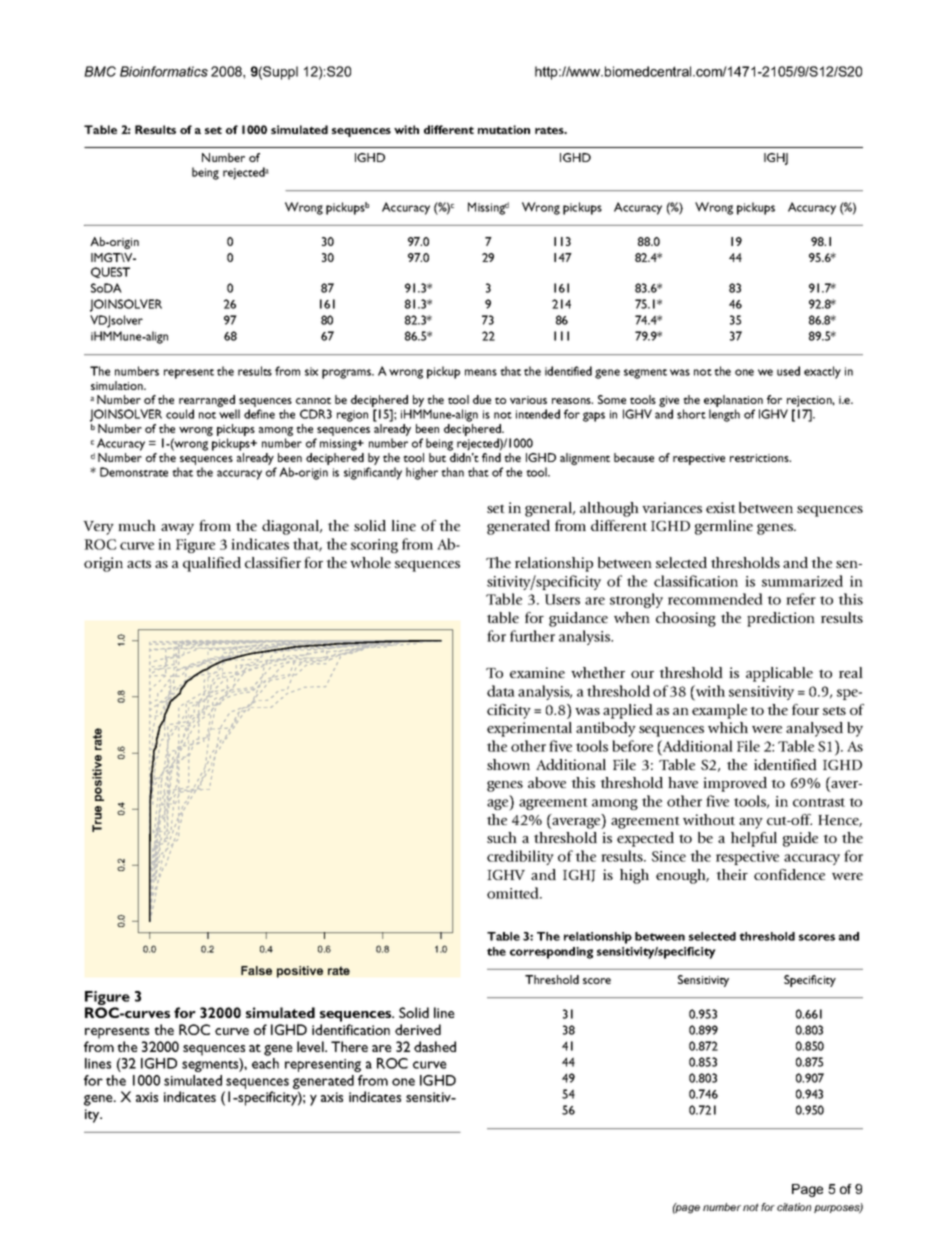  What do you see at coordinates (164, 71) in the image?
I see `Bioinformatics` at bounding box center [164, 71].
